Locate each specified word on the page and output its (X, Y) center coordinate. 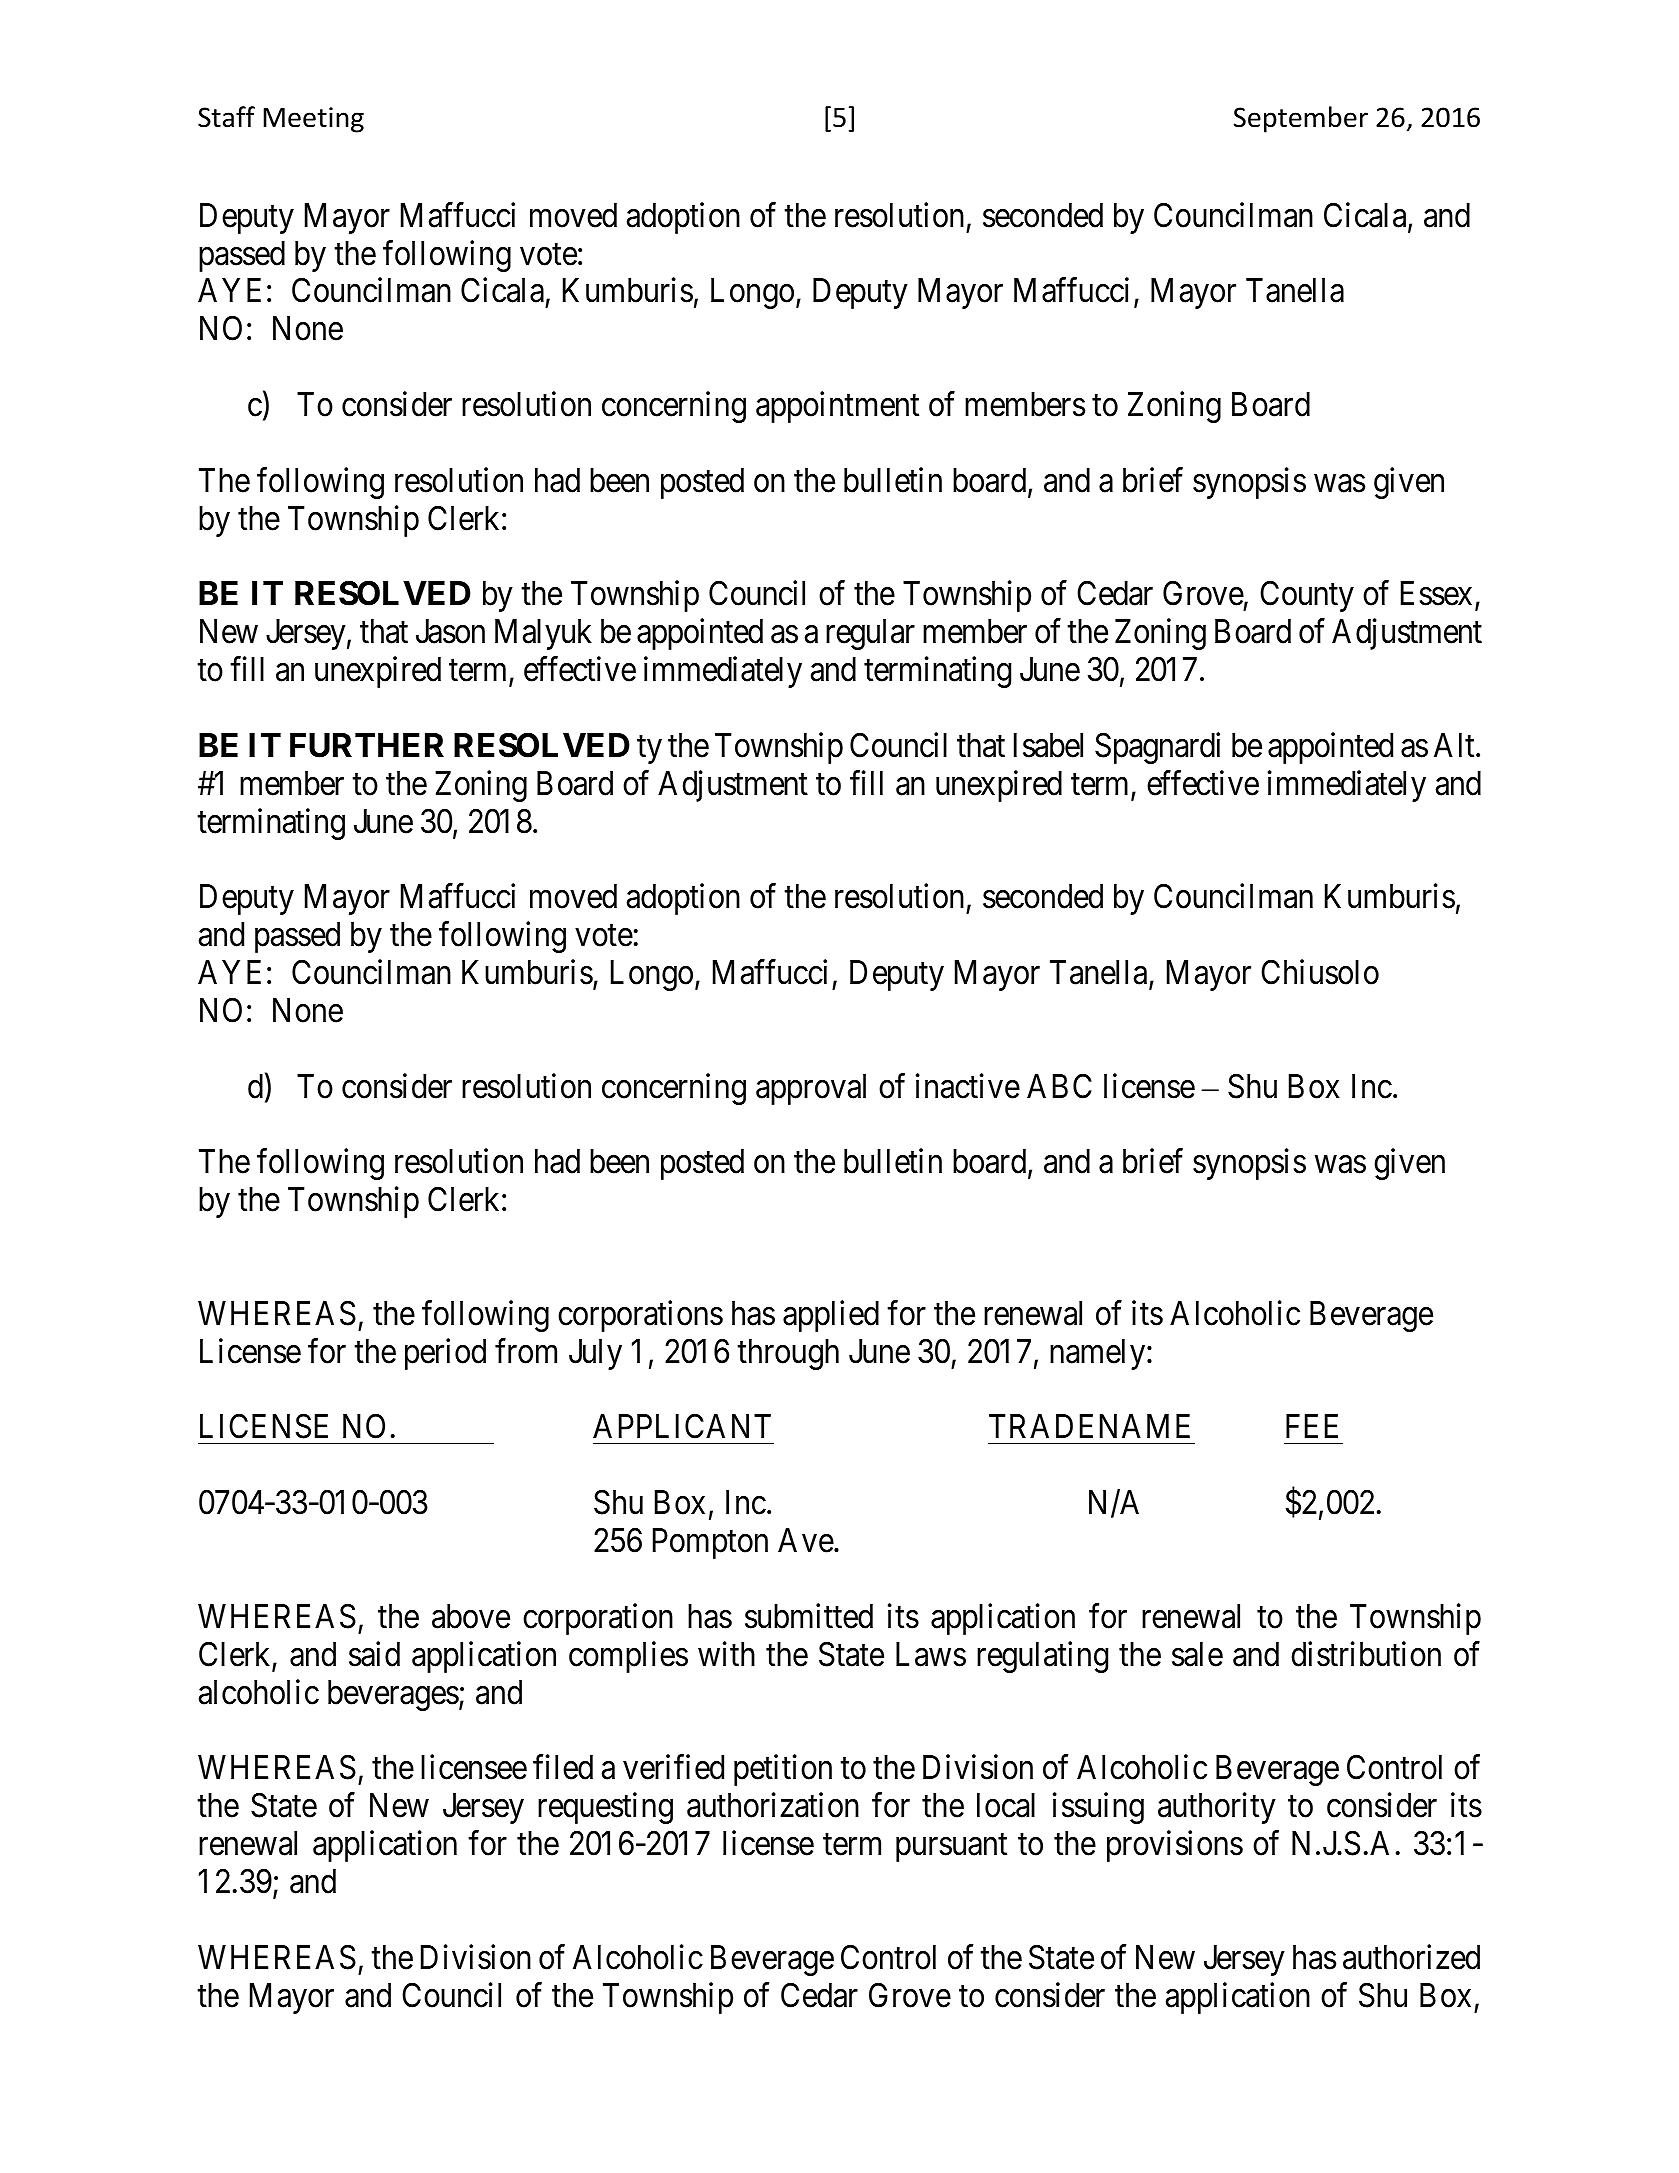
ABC (1059, 1086)
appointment (837, 407)
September (1301, 119)
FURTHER (367, 745)
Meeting (313, 120)
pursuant (951, 1848)
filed (563, 1767)
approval (811, 1089)
